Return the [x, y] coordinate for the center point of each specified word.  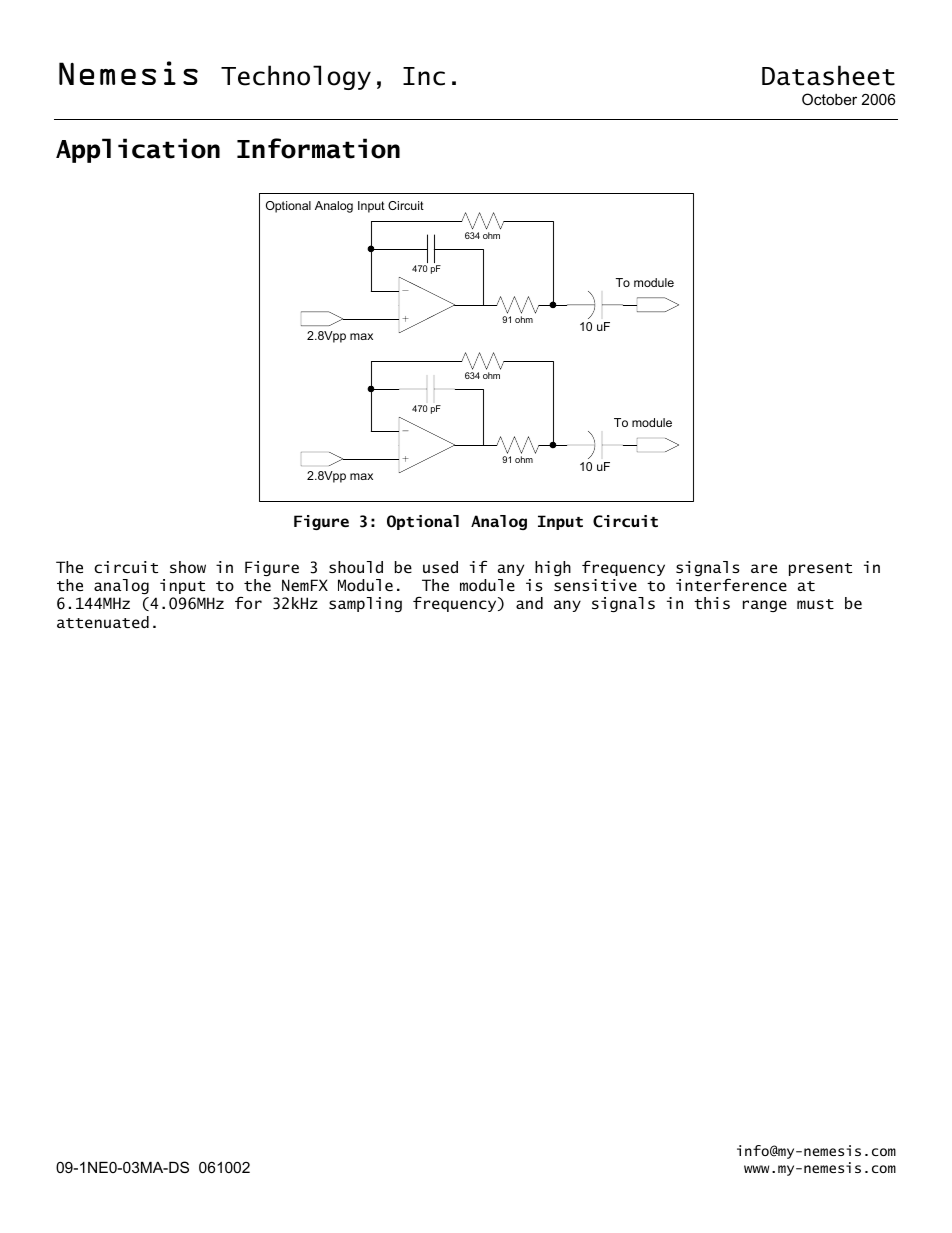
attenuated [103, 622]
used [440, 567]
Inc [424, 76]
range [765, 606]
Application [138, 150]
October [829, 99]
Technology [296, 77]
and [529, 603]
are [764, 568]
